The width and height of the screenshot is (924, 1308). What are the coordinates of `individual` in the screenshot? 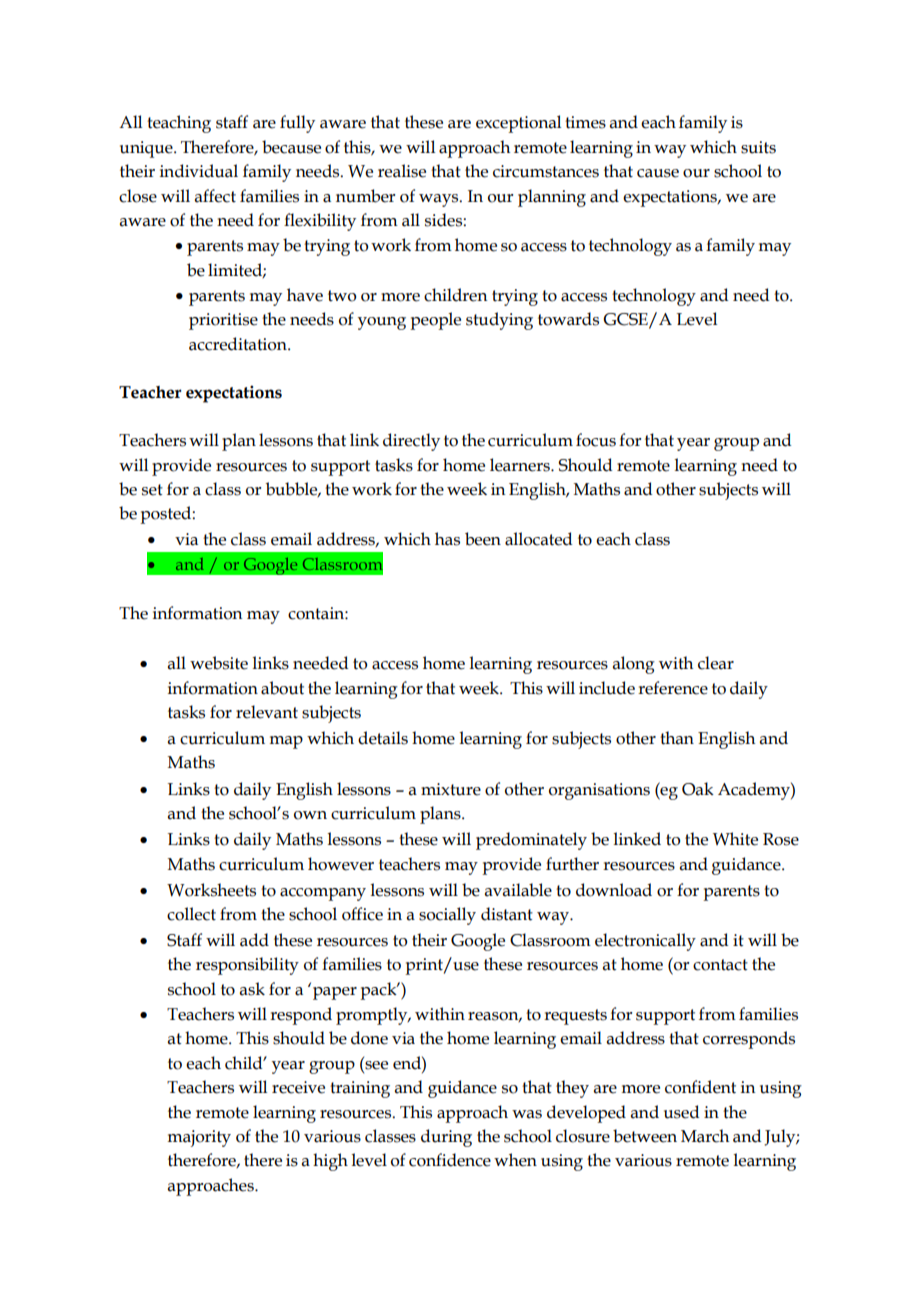 It's located at (199, 171).
